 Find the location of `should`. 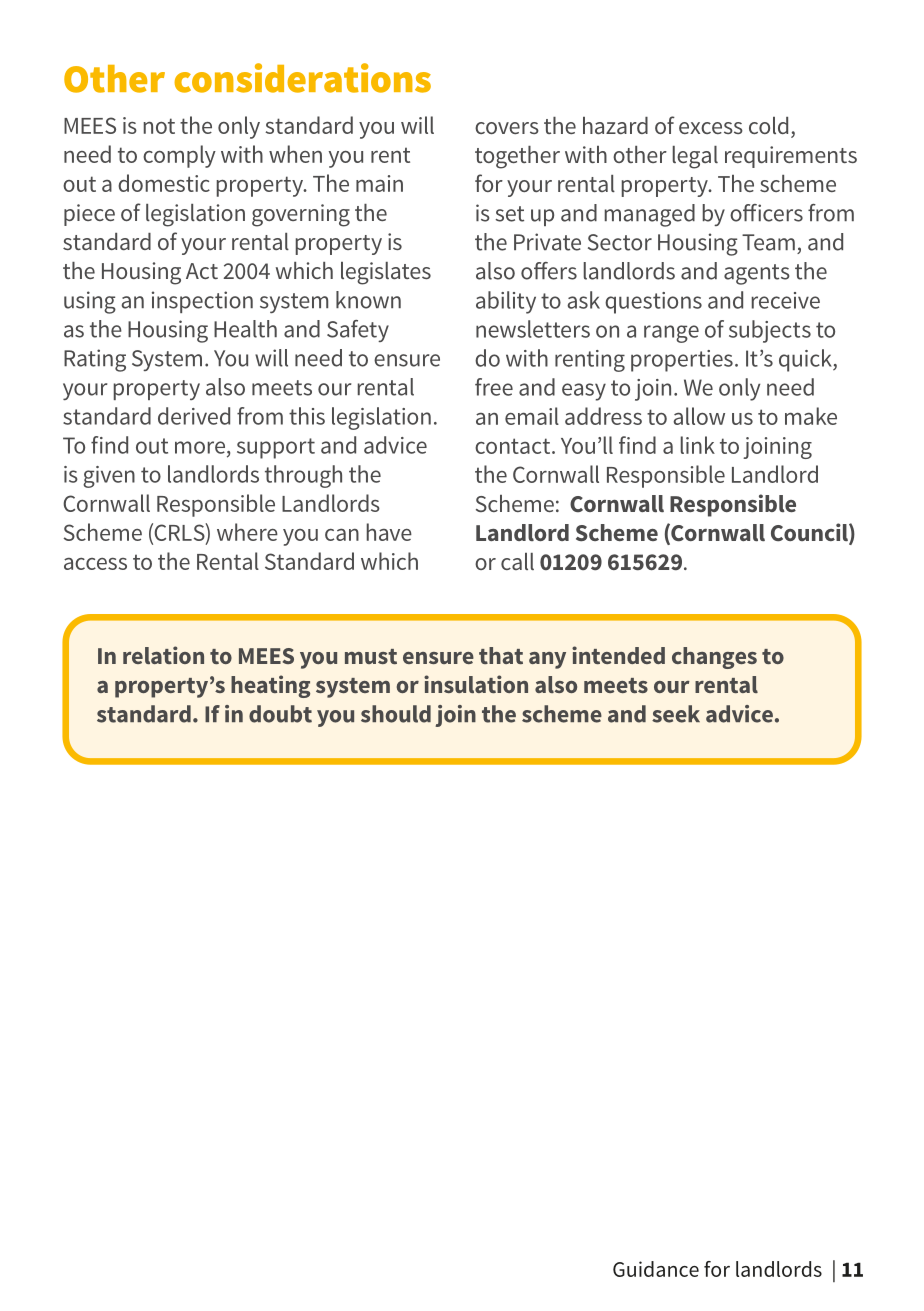

should is located at coordinates (396, 714).
